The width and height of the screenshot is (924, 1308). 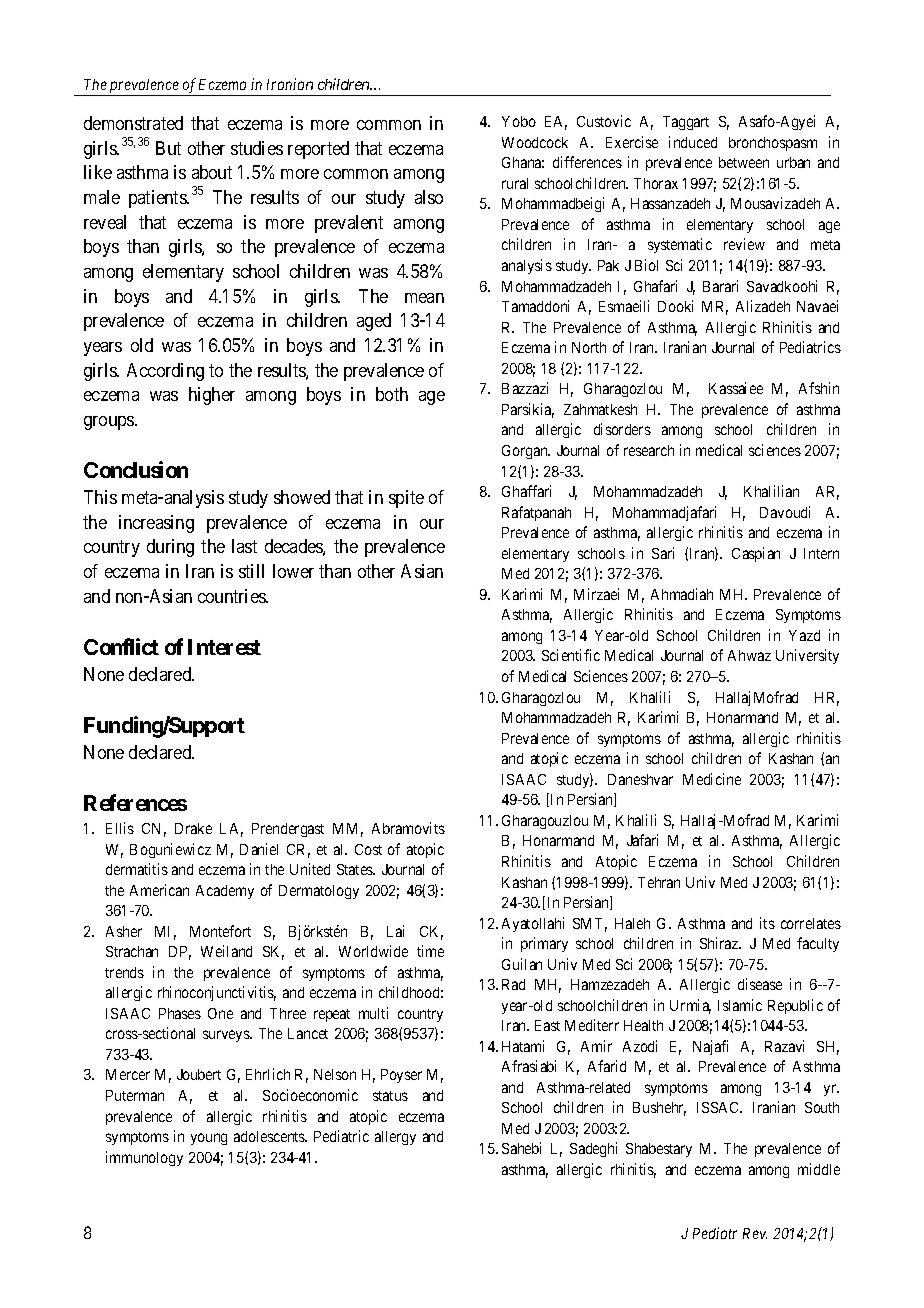 What do you see at coordinates (429, 197) in the screenshot?
I see `also` at bounding box center [429, 197].
